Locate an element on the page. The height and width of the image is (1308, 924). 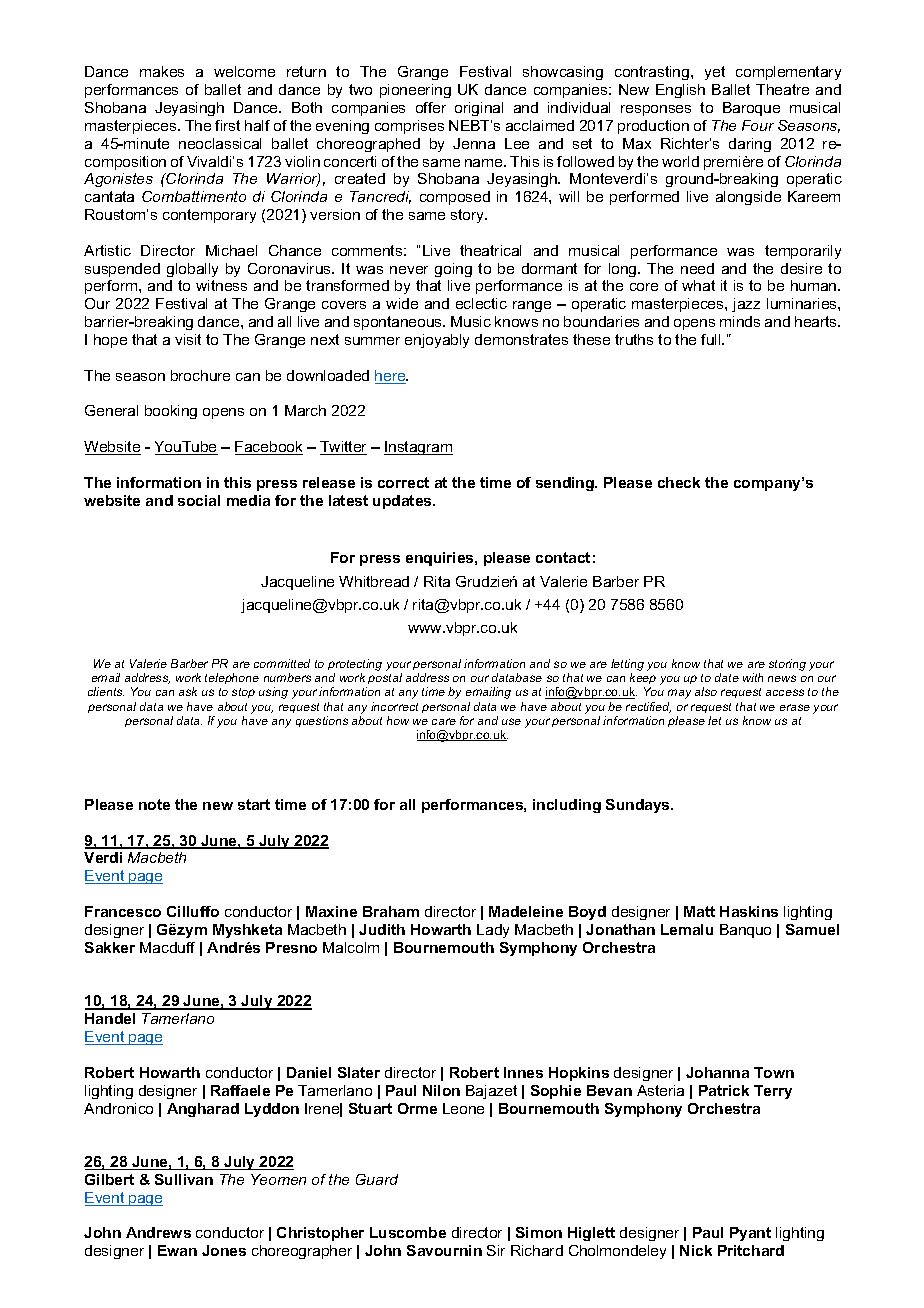
Simon is located at coordinates (539, 1232).
